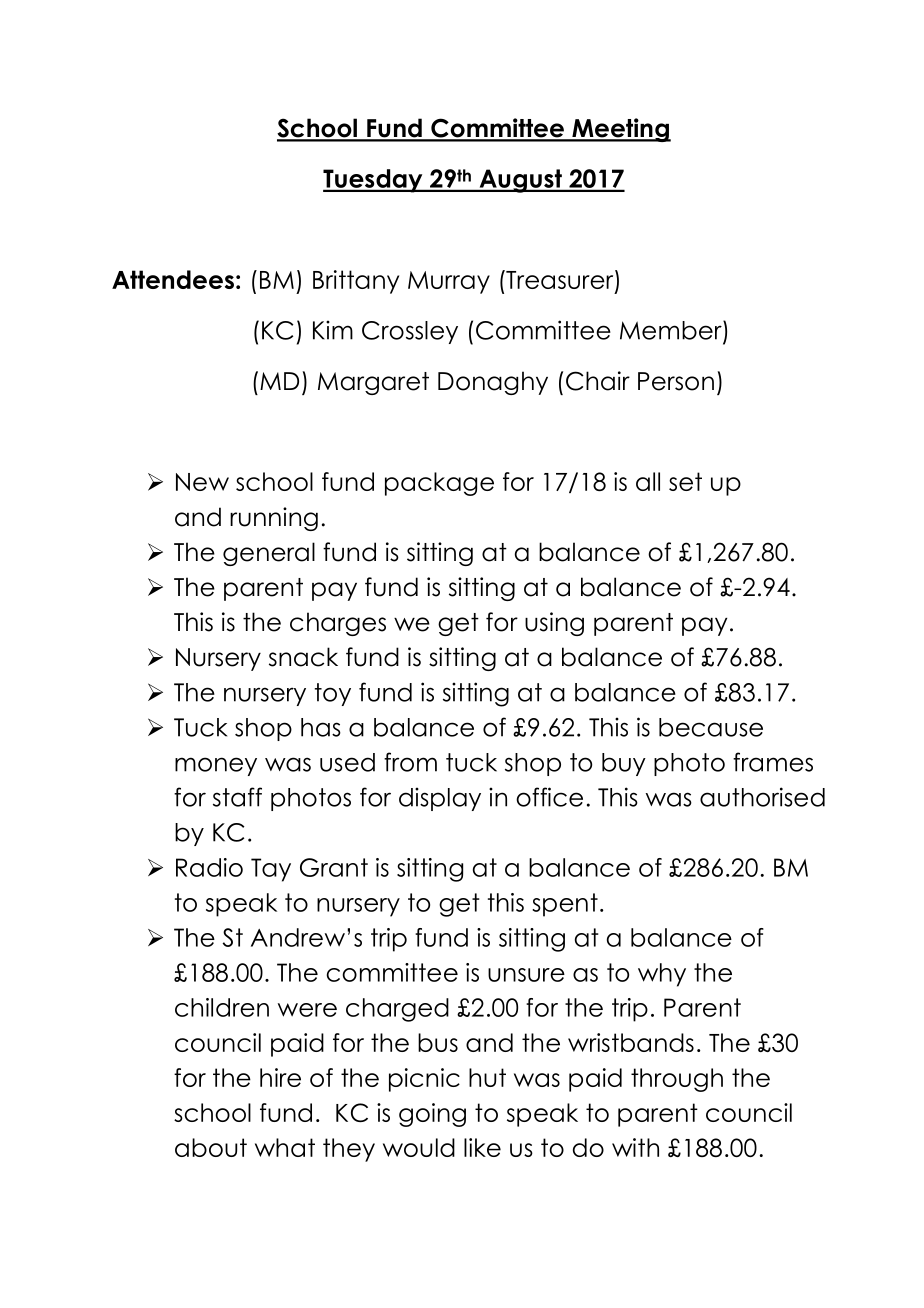  Describe the element at coordinates (554, 624) in the page. I see `using` at that location.
